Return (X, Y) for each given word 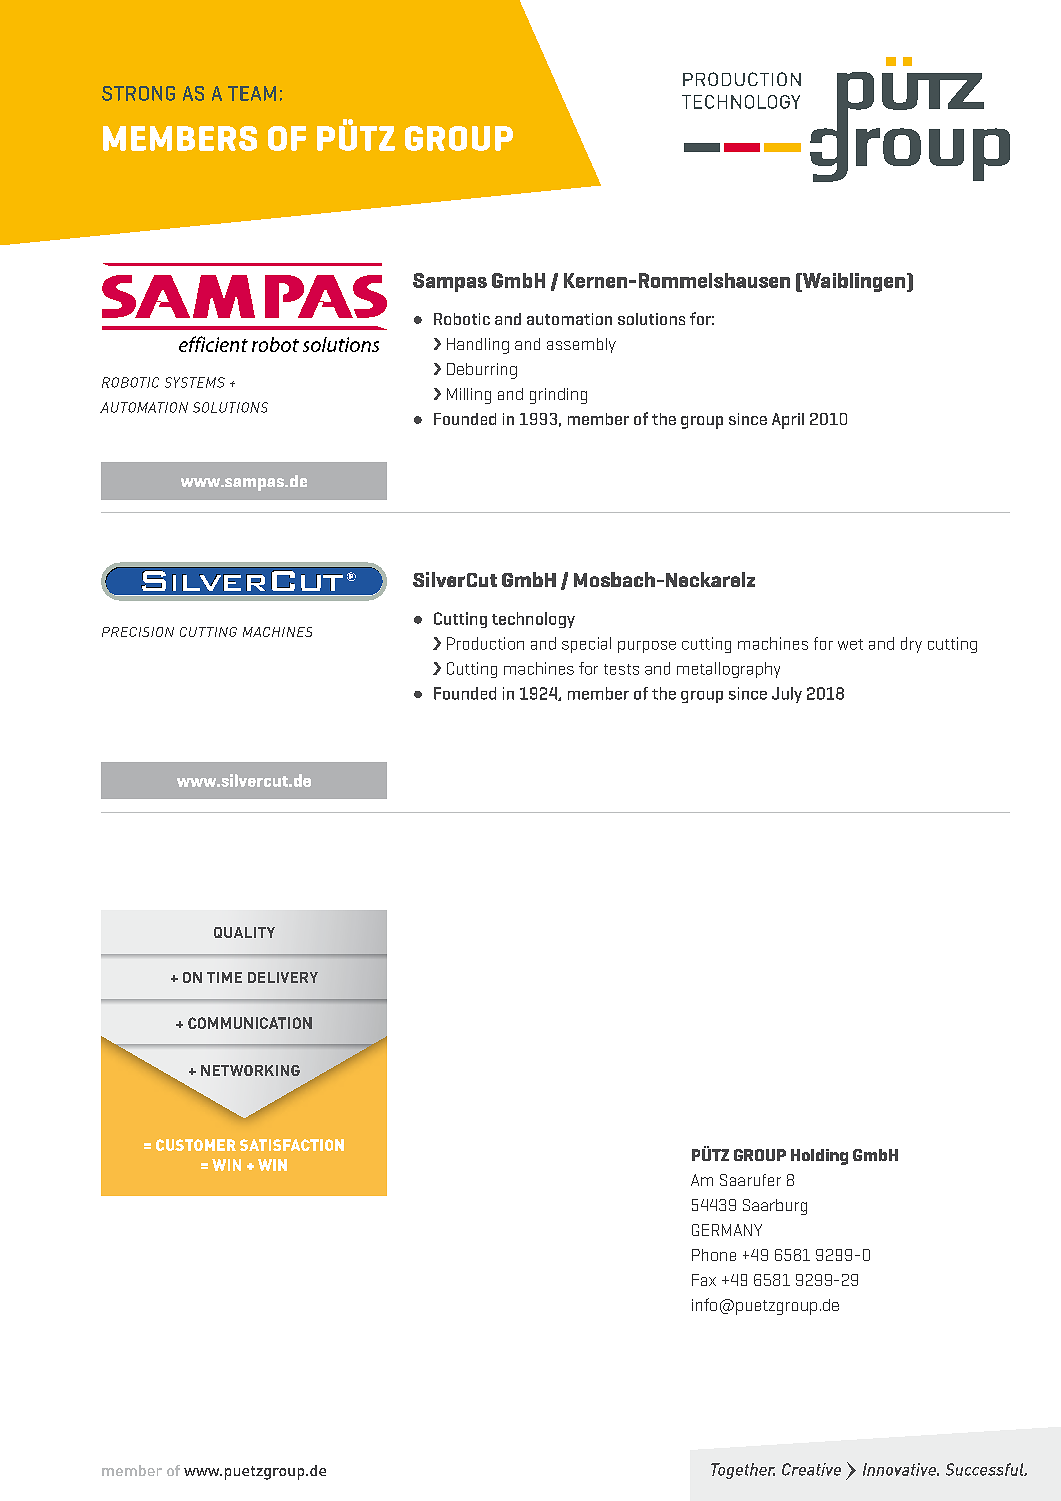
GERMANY (727, 1230)
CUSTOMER (196, 1145)
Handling (478, 346)
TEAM (252, 93)
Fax (704, 1280)
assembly (581, 345)
